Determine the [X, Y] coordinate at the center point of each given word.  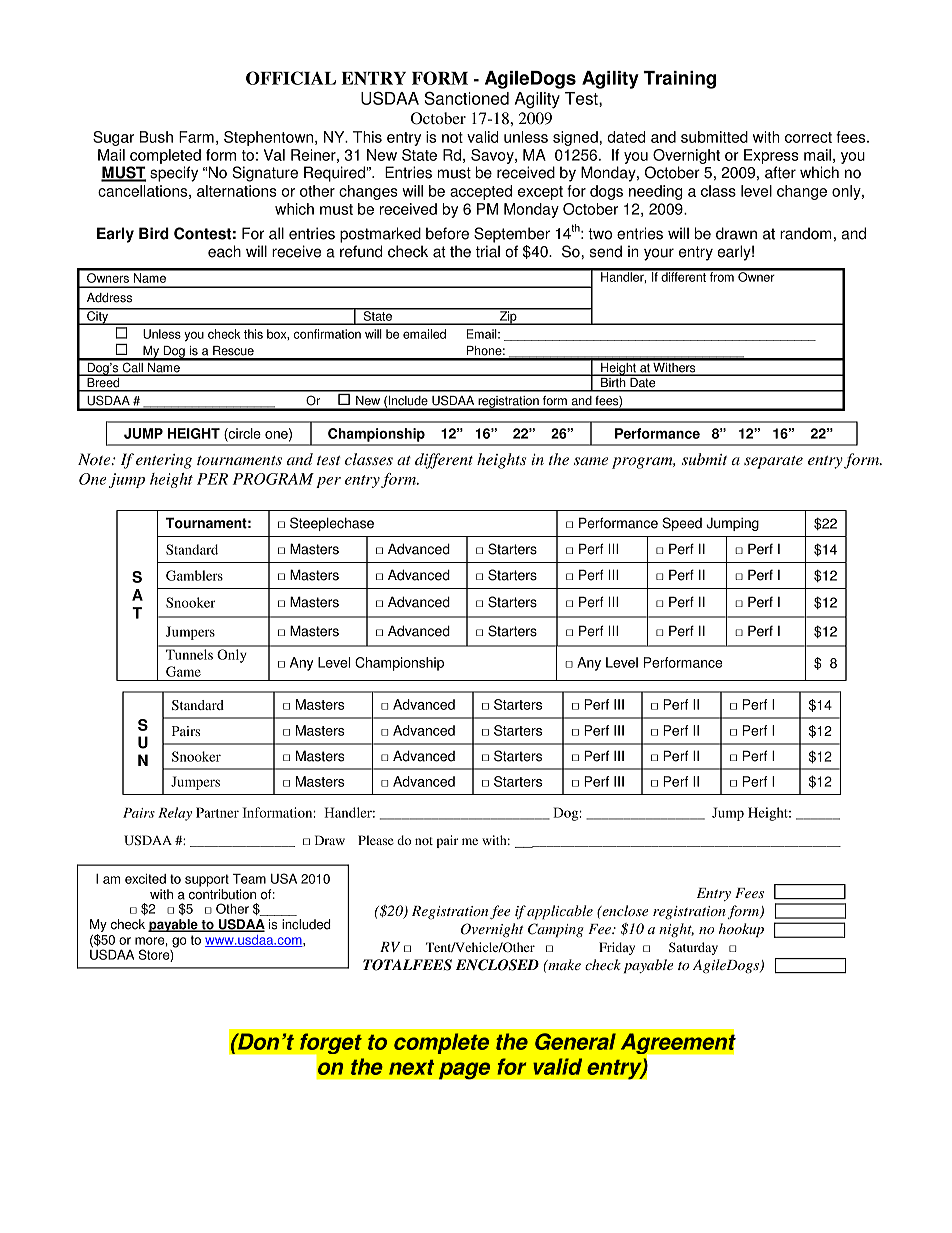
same [591, 461]
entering [164, 461]
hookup [741, 930]
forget [330, 1045]
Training [679, 80]
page [465, 1070]
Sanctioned [466, 98]
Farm [196, 137]
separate [773, 462]
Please [376, 840]
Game [183, 671]
